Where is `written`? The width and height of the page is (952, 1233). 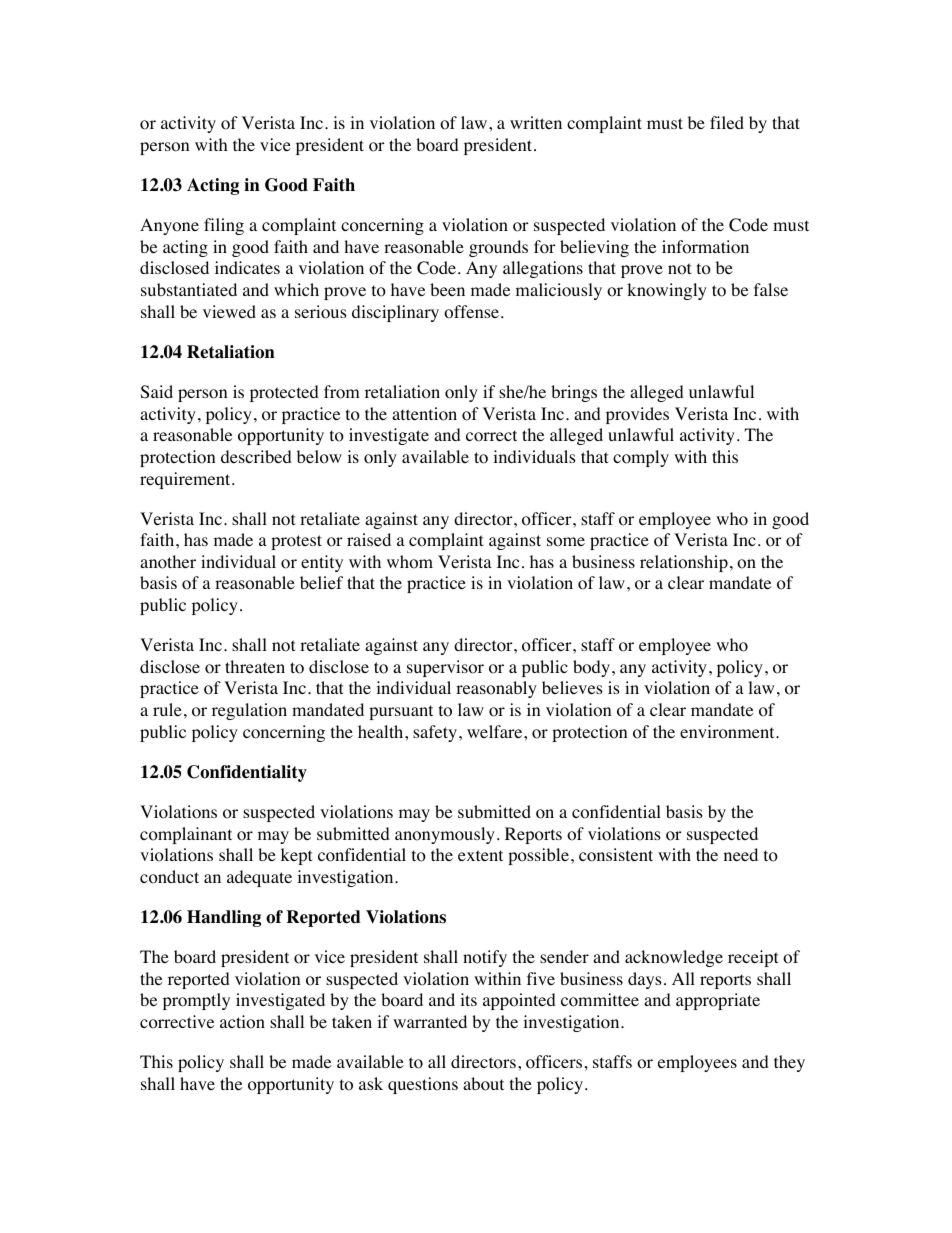 written is located at coordinates (536, 122).
